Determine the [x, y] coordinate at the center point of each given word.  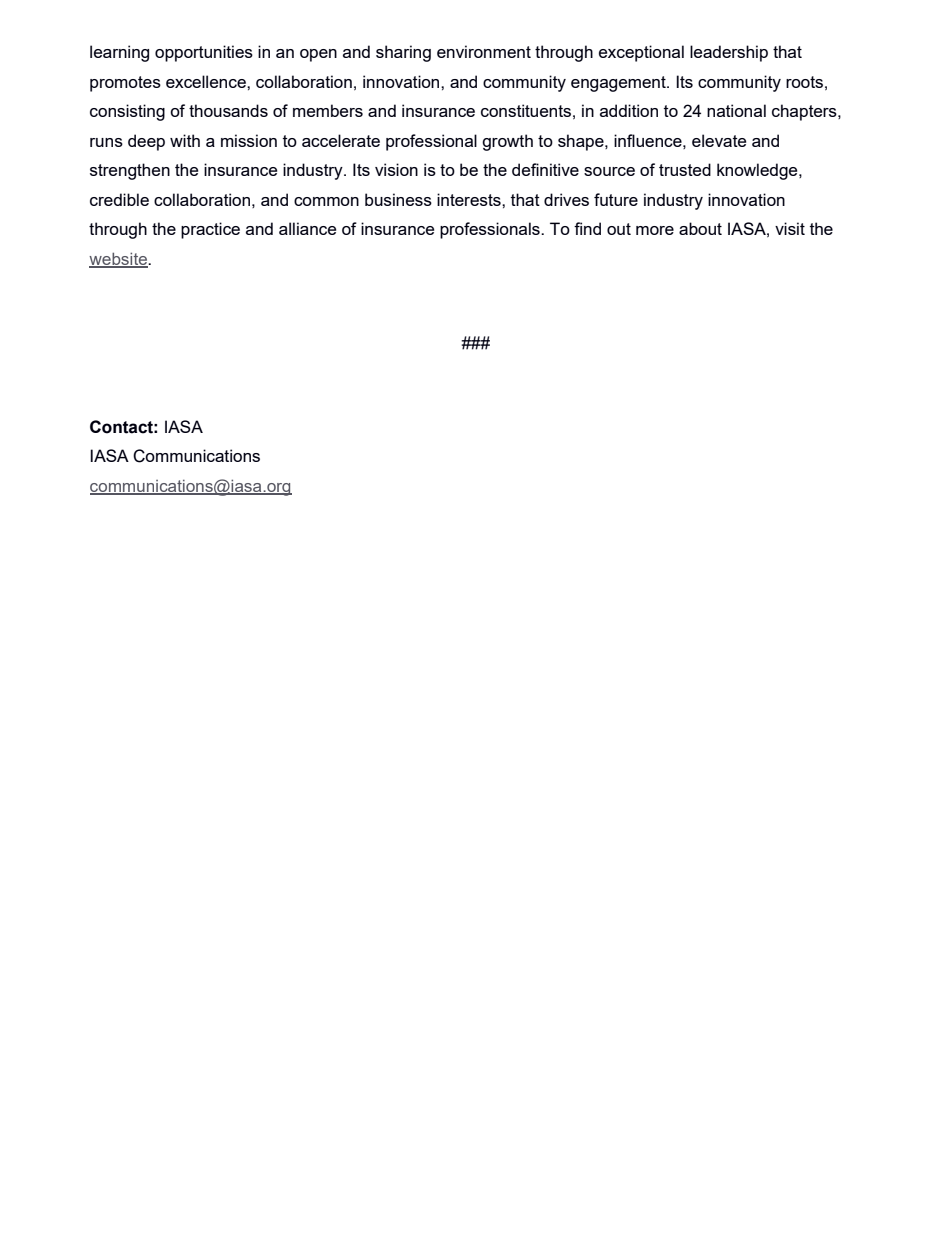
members [328, 110]
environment [484, 51]
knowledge [758, 171]
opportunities [204, 53]
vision [396, 169]
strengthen [130, 171]
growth [507, 142]
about [700, 228]
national [736, 110]
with [185, 140]
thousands [228, 110]
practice [210, 230]
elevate [719, 140]
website [119, 260]
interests [470, 199]
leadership [729, 53]
